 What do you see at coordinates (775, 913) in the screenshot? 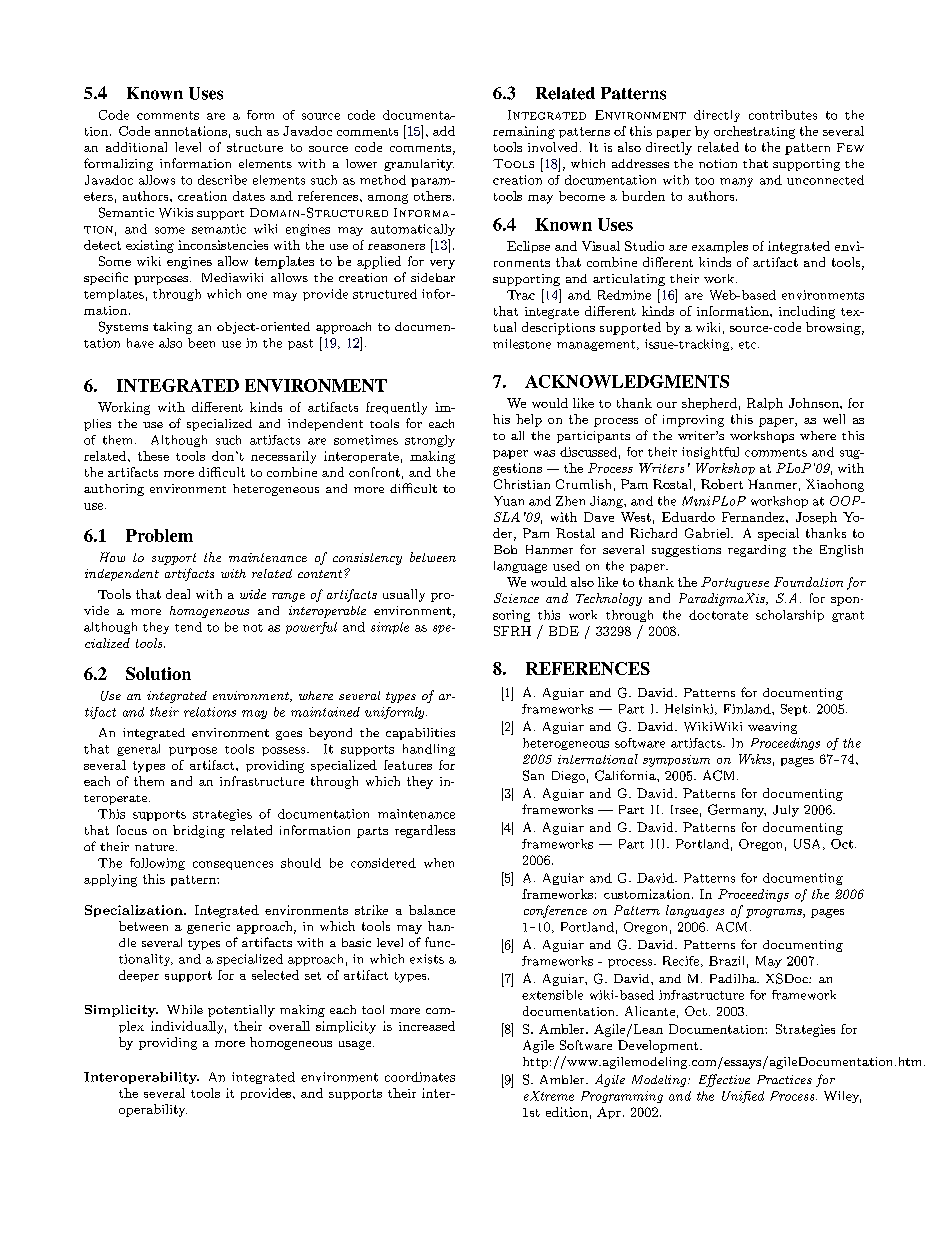
I see `programs` at bounding box center [775, 913].
